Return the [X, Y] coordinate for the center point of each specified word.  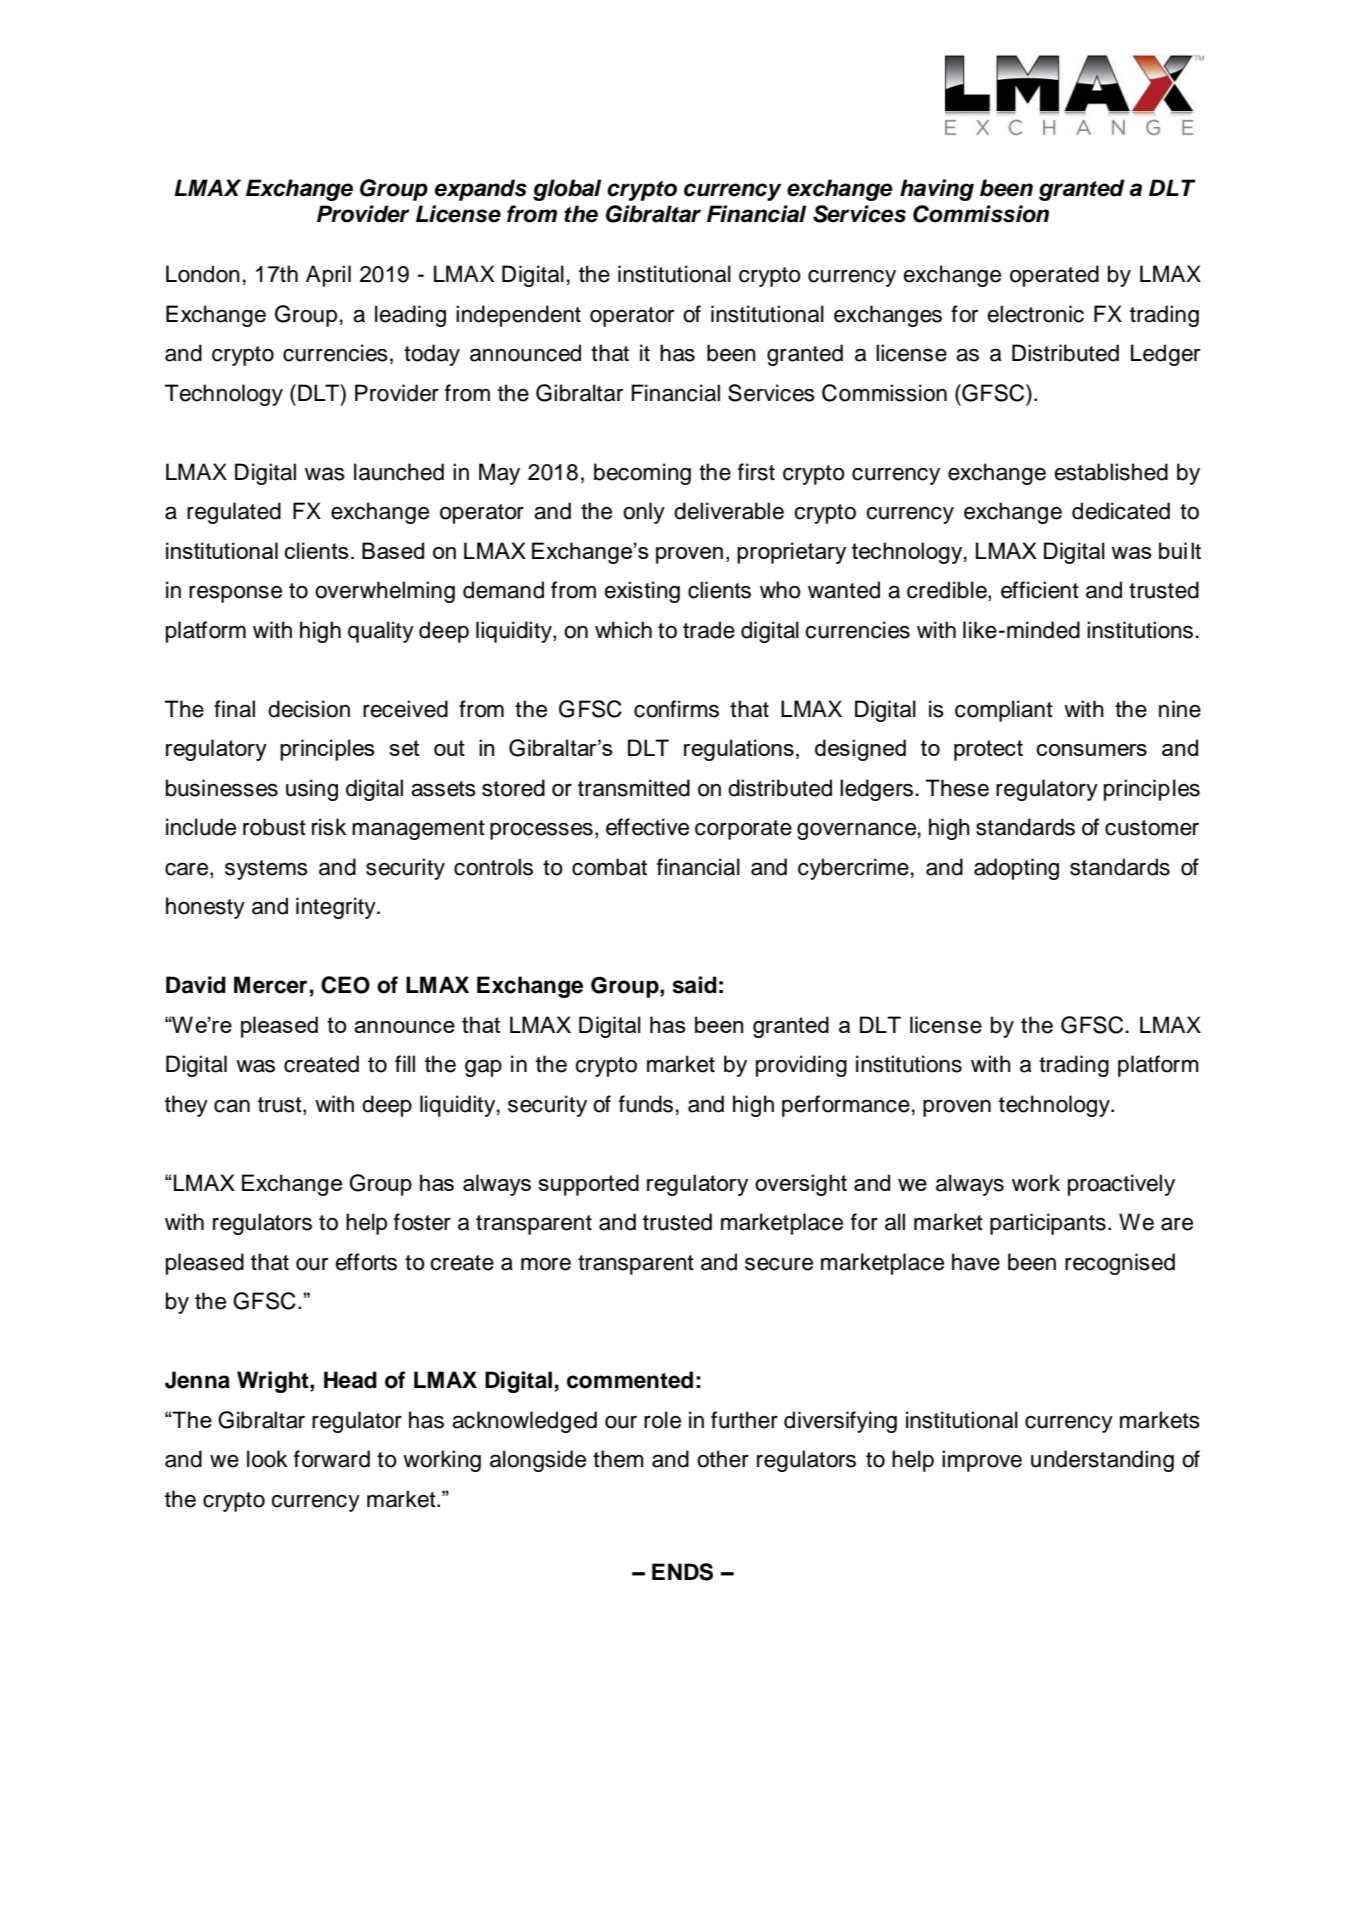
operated [1054, 276]
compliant [1004, 711]
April [328, 276]
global [567, 190]
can [232, 1106]
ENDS [682, 1572]
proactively [1121, 1185]
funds [646, 1104]
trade [709, 630]
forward [332, 1459]
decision [309, 709]
